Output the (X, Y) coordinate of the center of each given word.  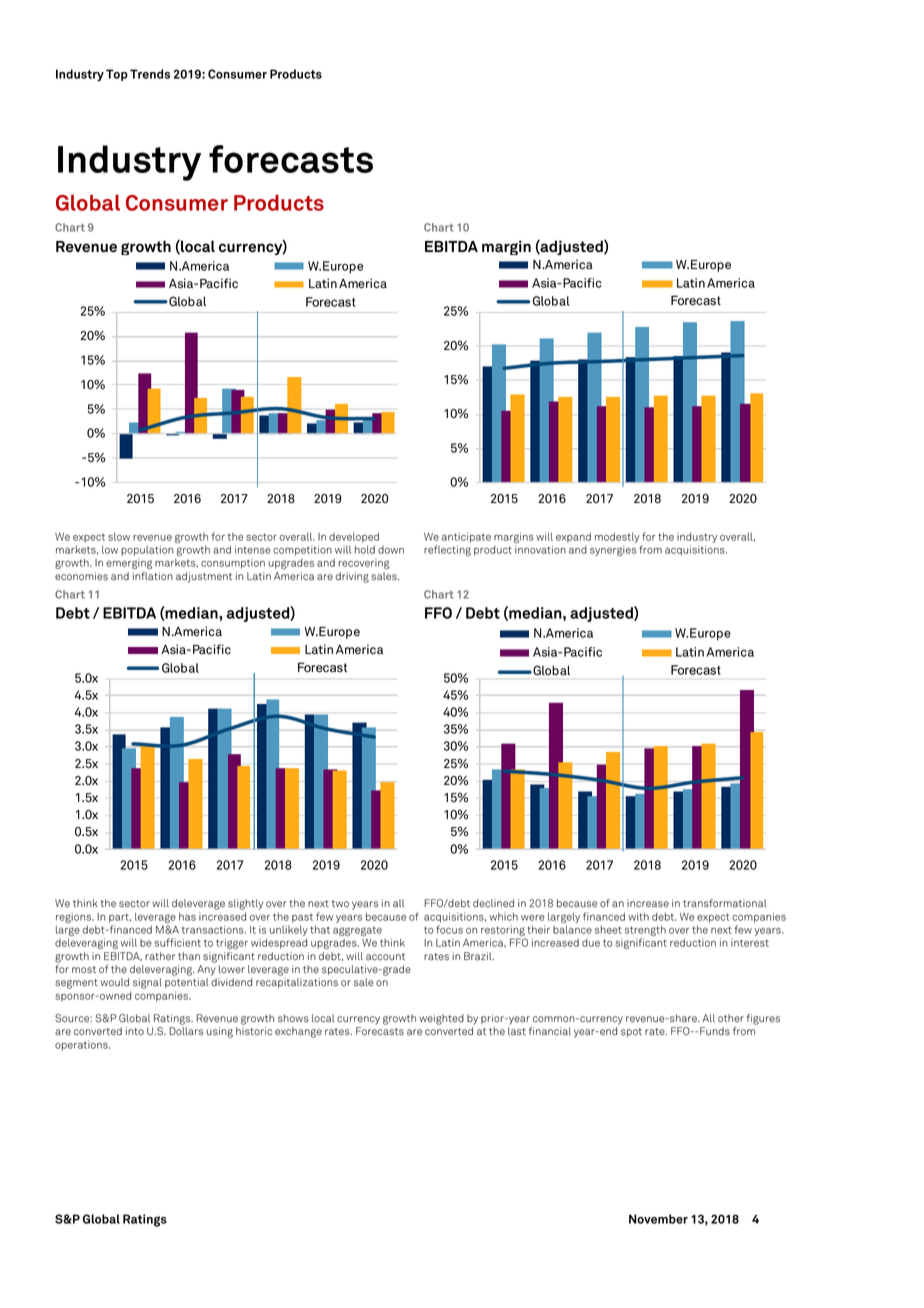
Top (117, 75)
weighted (441, 1019)
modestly (617, 537)
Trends (150, 74)
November (658, 1219)
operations (82, 1046)
